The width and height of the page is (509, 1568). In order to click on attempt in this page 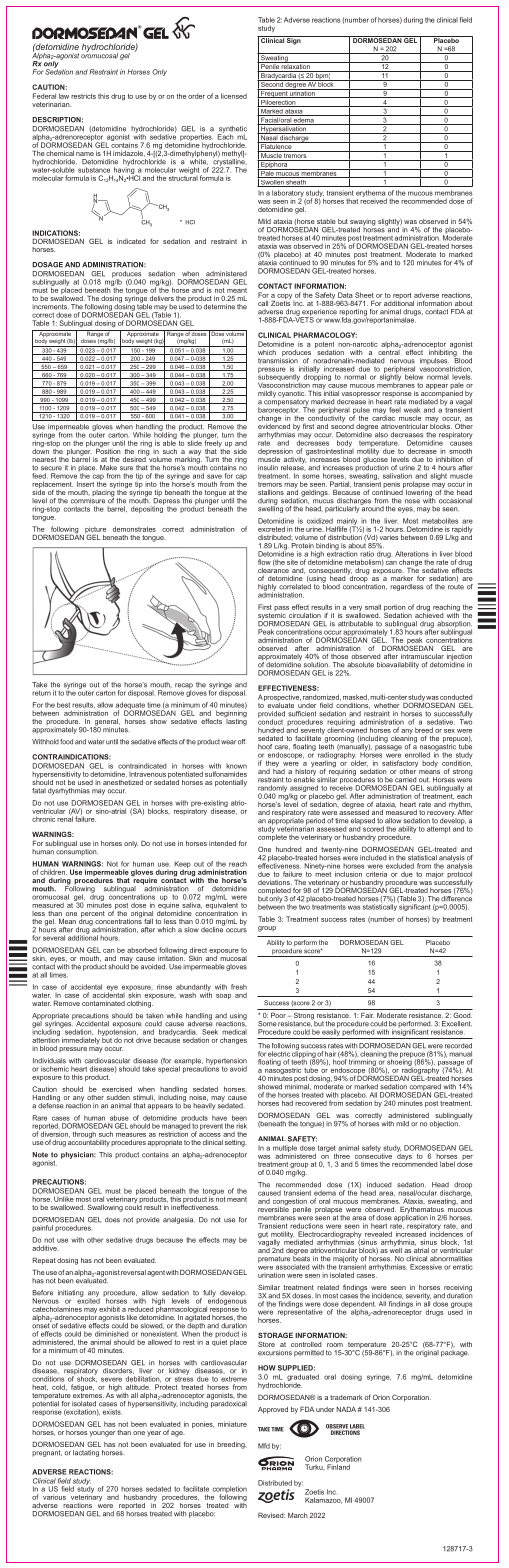, I will do `click(438, 829)`.
